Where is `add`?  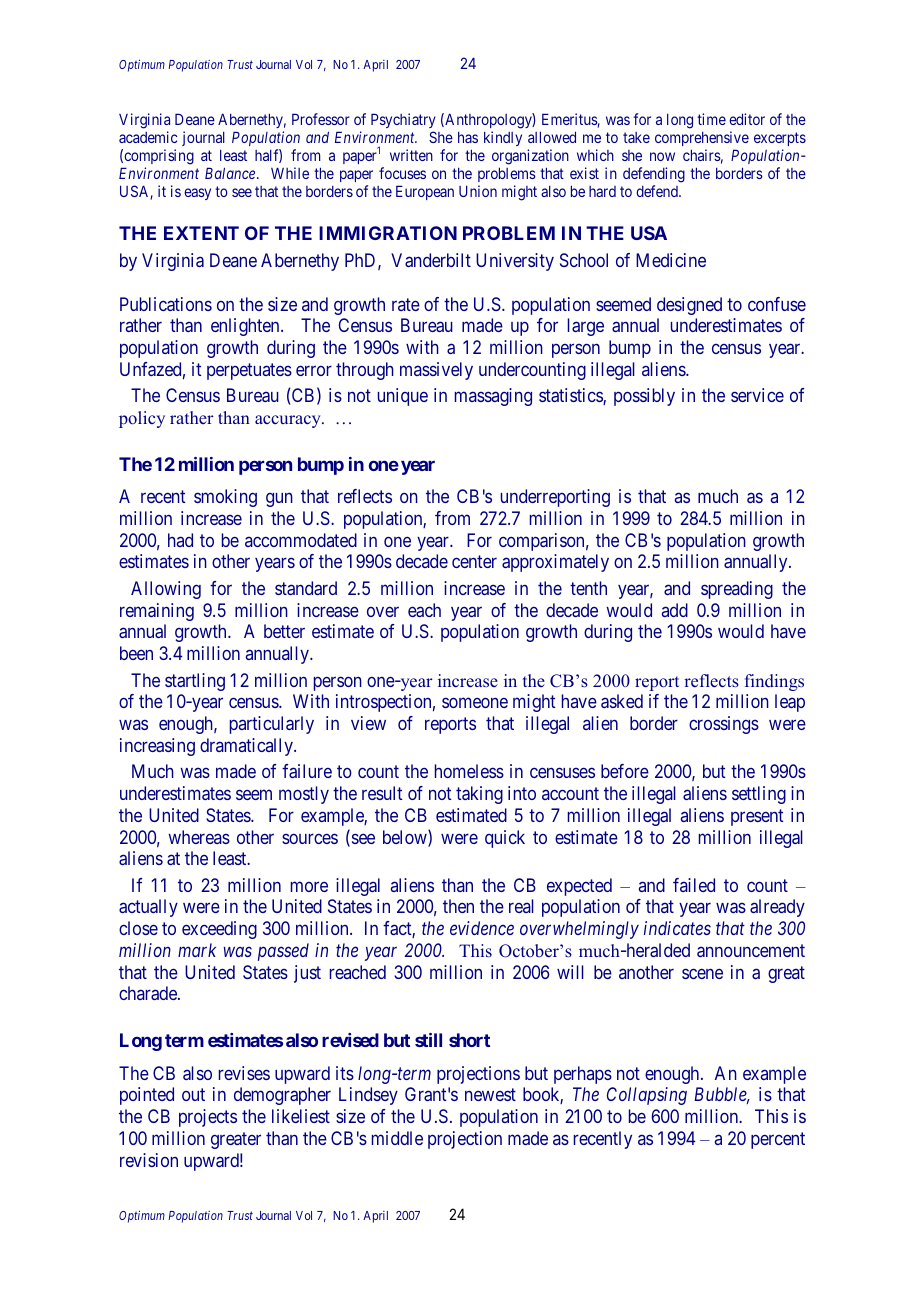 add is located at coordinates (675, 610).
